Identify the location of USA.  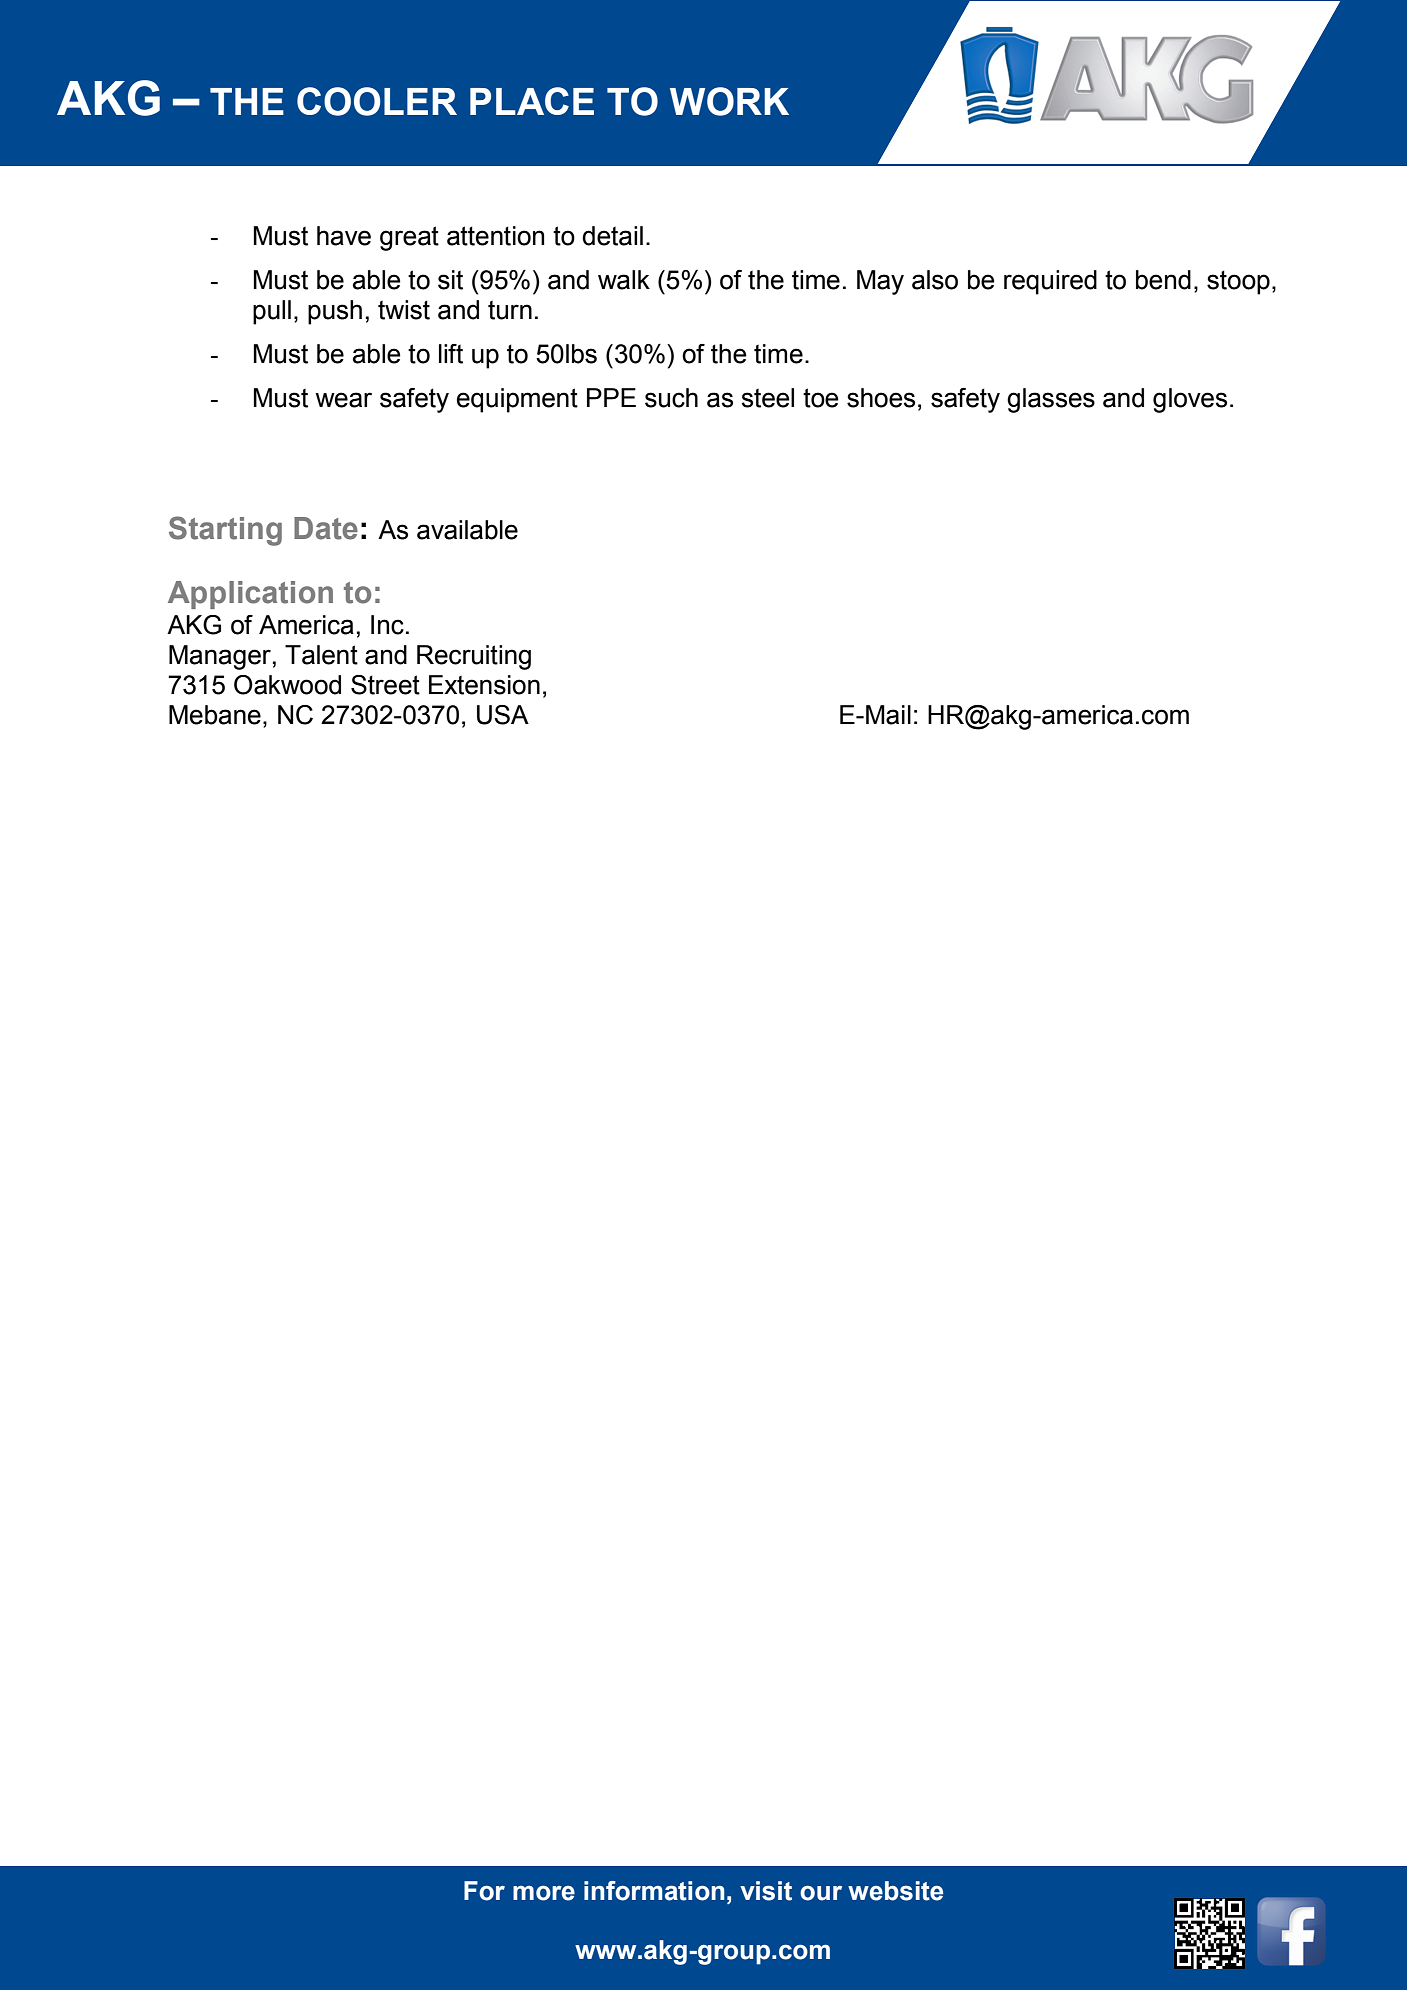
(503, 715).
